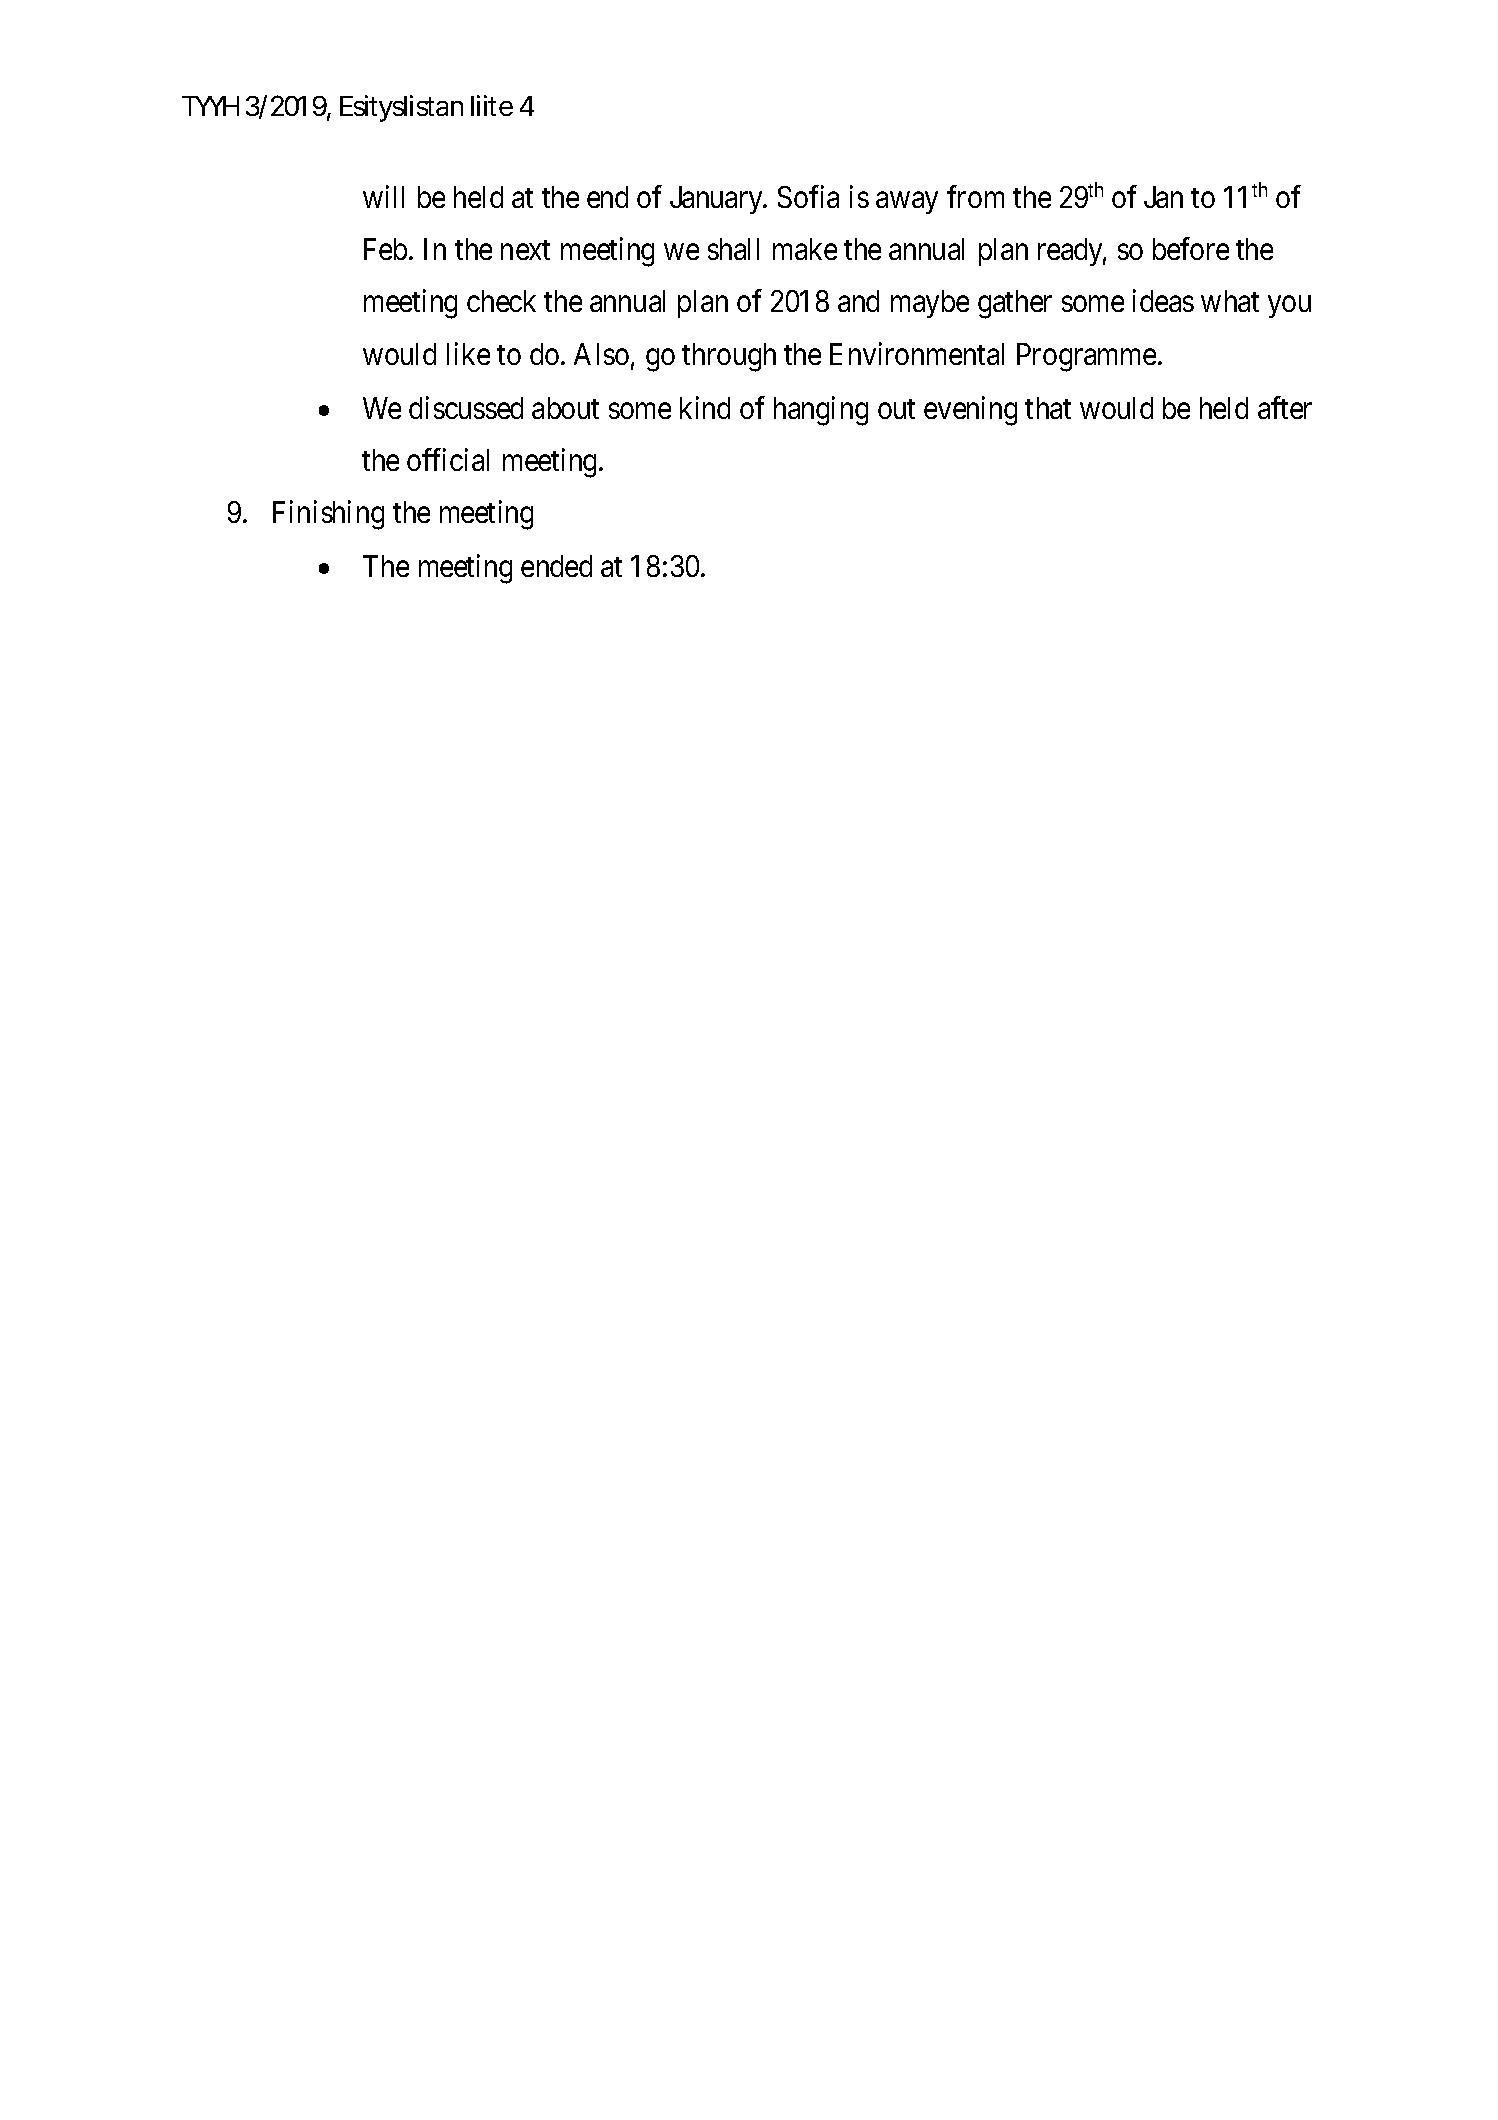 This screenshot has height=2120, width=1498. Describe the element at coordinates (821, 411) in the screenshot. I see `hanging` at that location.
